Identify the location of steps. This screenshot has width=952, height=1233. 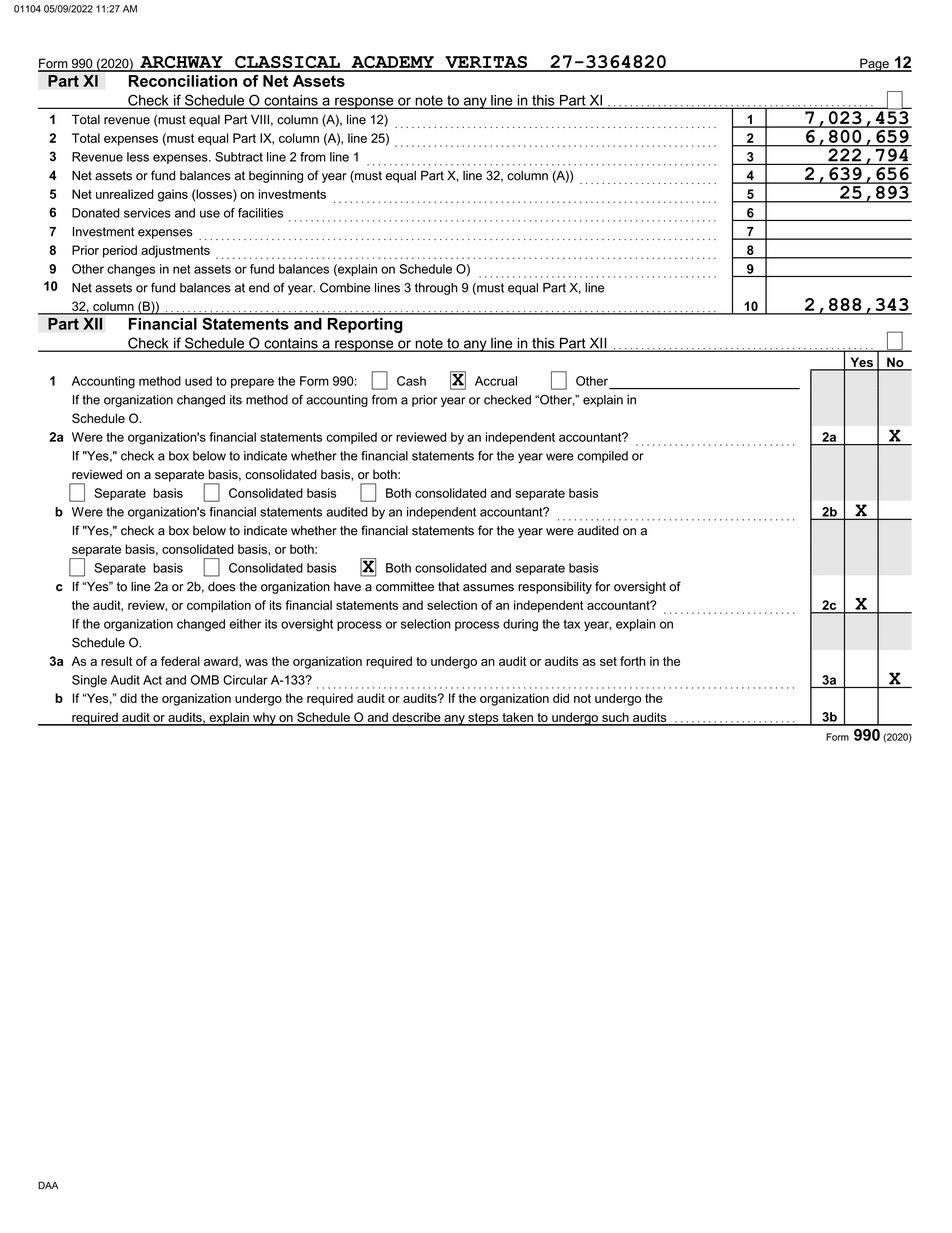
(483, 719).
